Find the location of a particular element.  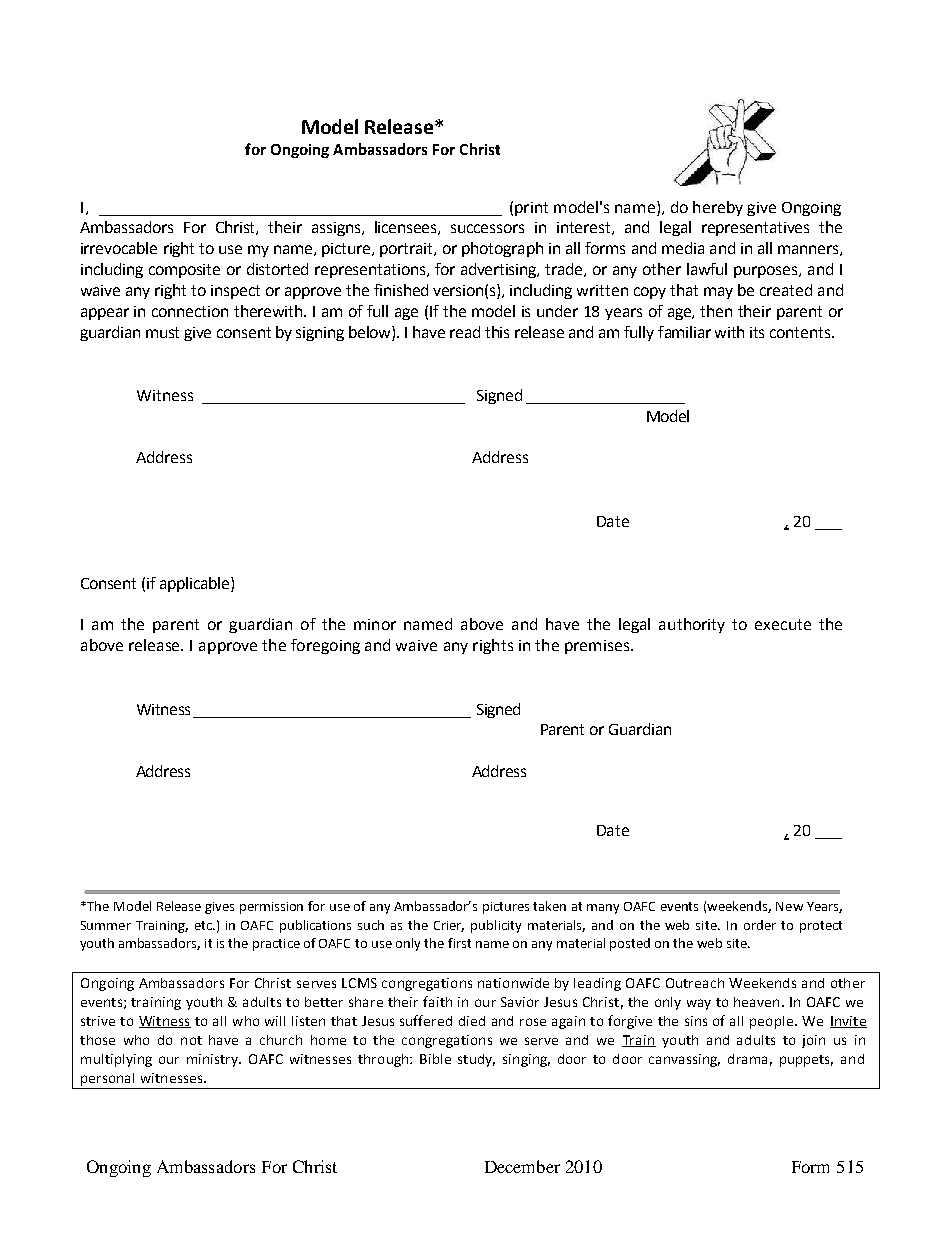

applicable is located at coordinates (196, 584).
